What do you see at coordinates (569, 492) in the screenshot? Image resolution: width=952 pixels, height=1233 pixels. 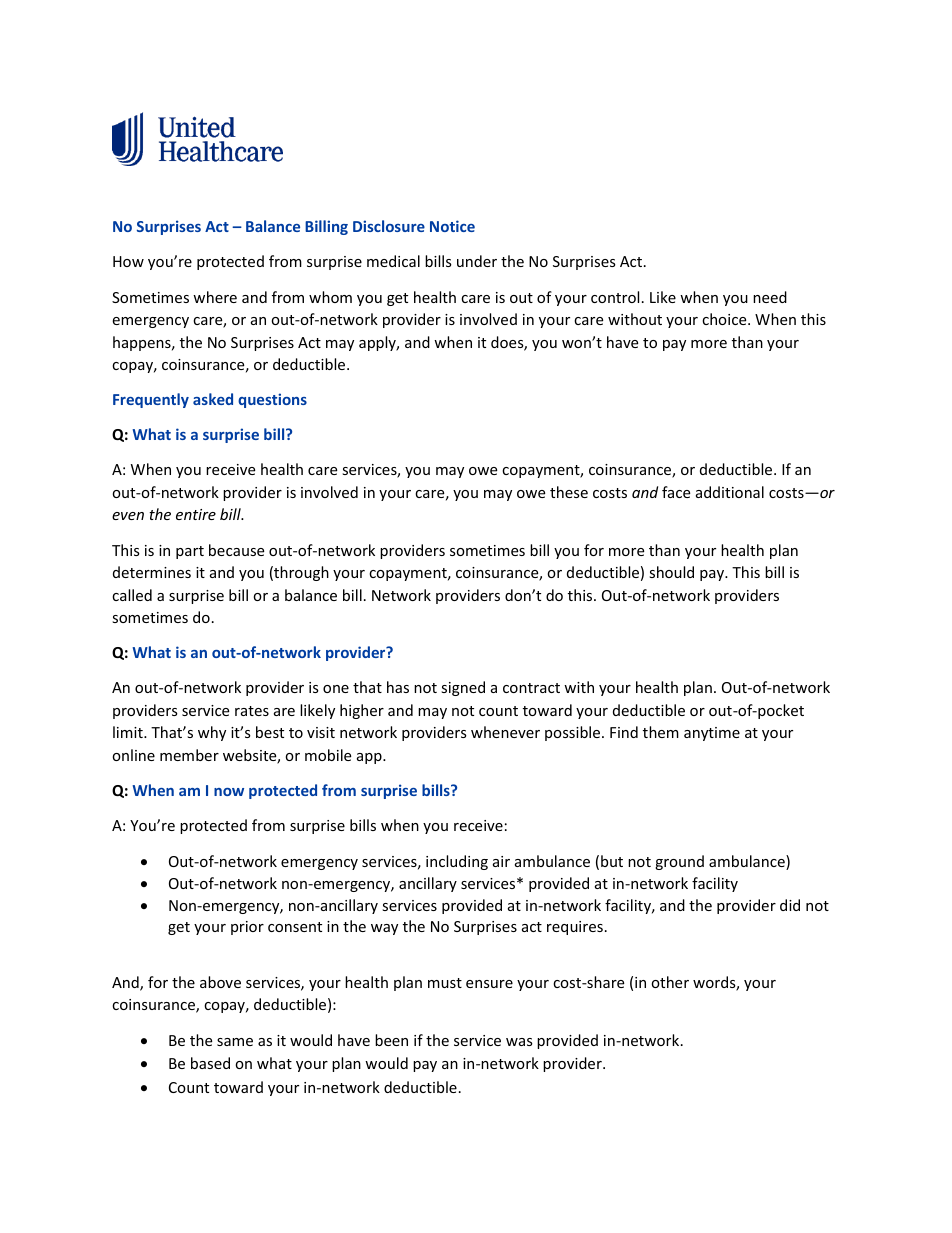 I see `these` at bounding box center [569, 492].
